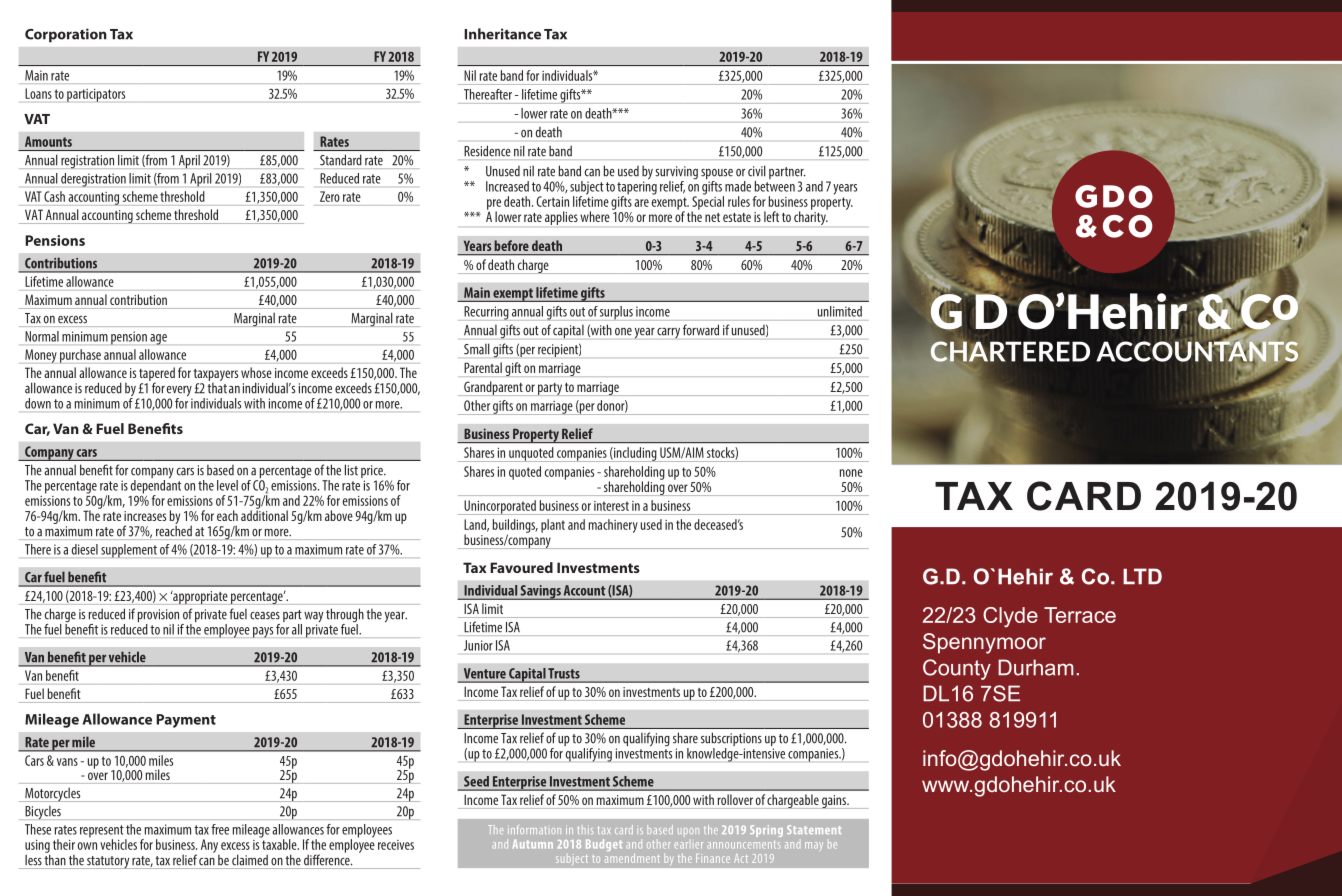 The width and height of the document is (1342, 896). What do you see at coordinates (1010, 617) in the document?
I see `Clyde` at bounding box center [1010, 617].
